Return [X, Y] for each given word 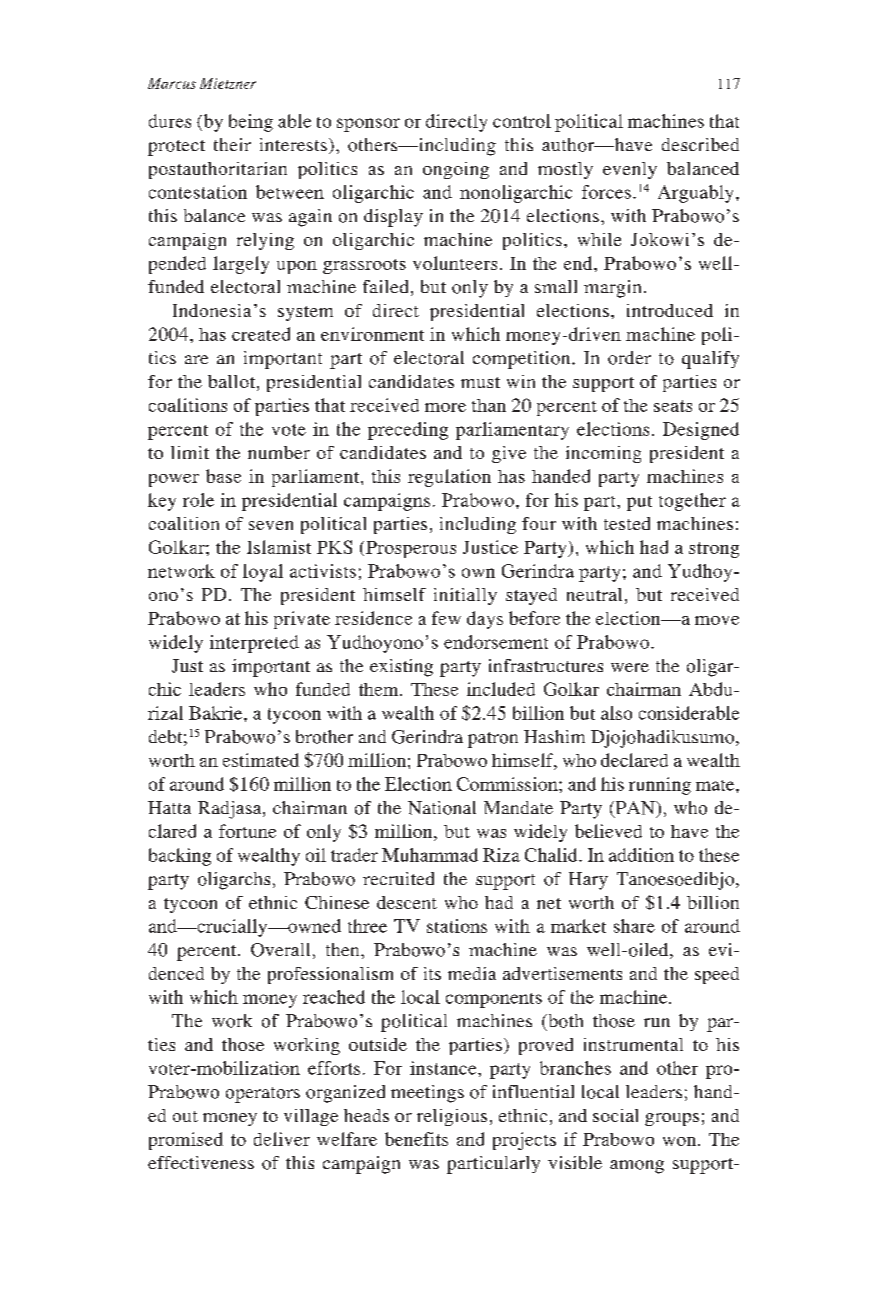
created [261, 334]
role [198, 500]
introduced [670, 310]
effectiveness [201, 1162]
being [251, 123]
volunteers [455, 263]
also [616, 713]
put [639, 503]
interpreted [254, 644]
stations [457, 926]
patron [493, 740]
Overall [280, 950]
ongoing [456, 170]
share [634, 926]
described [700, 144]
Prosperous [411, 549]
